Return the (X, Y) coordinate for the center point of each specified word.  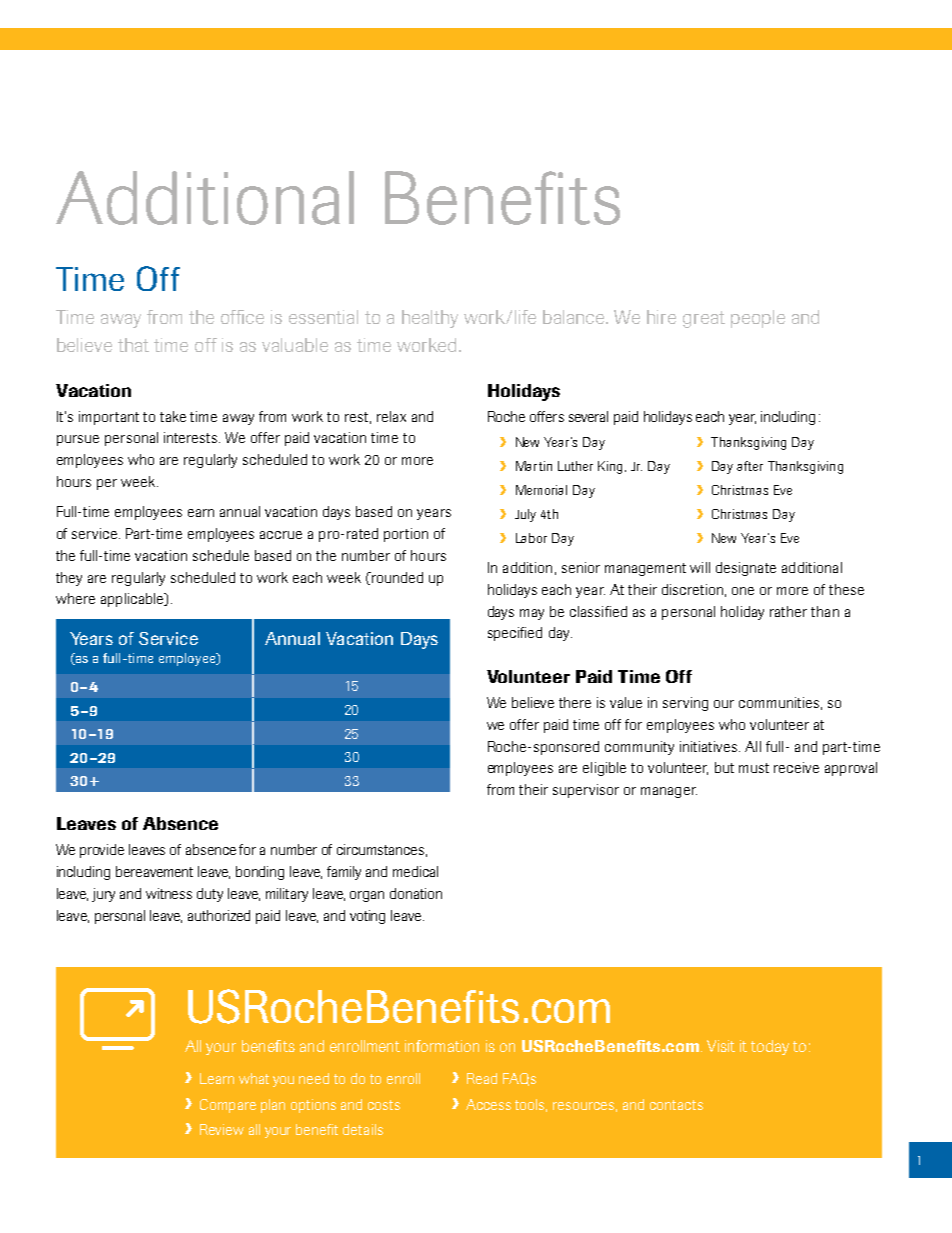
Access (488, 1104)
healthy (430, 319)
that (133, 345)
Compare (228, 1106)
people (758, 319)
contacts (676, 1105)
